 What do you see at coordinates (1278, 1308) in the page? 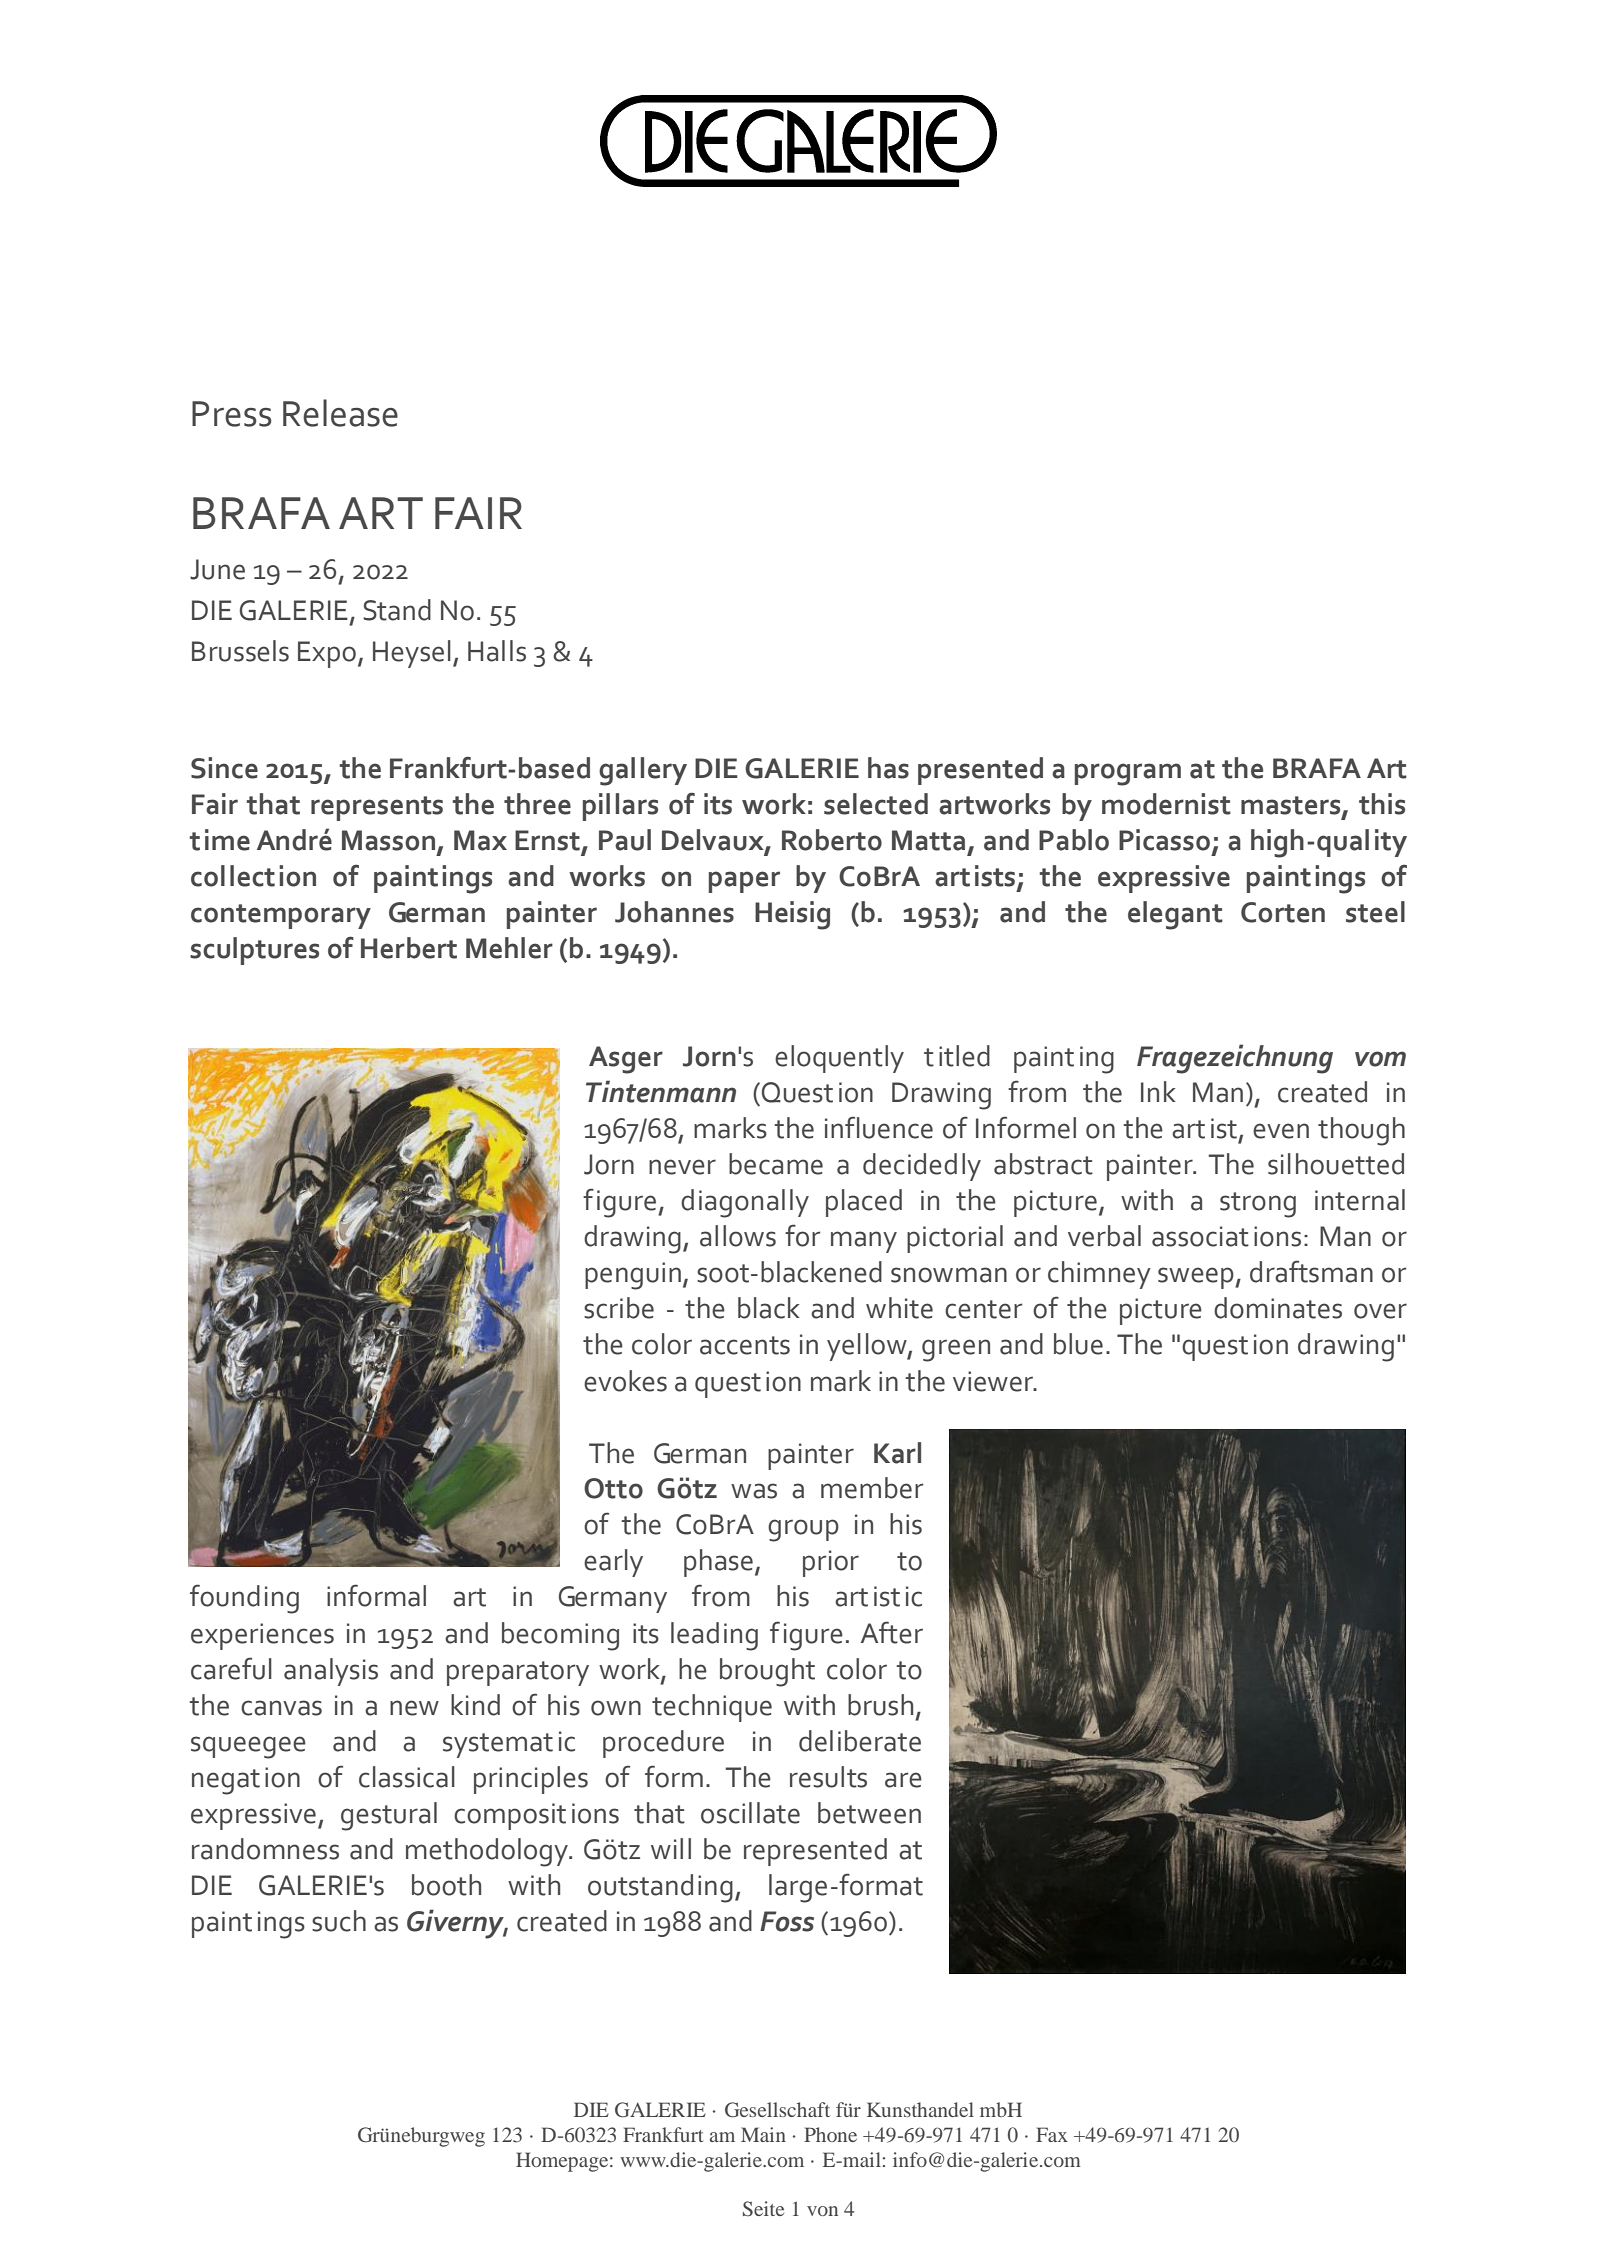
I see `dominates` at bounding box center [1278, 1308].
